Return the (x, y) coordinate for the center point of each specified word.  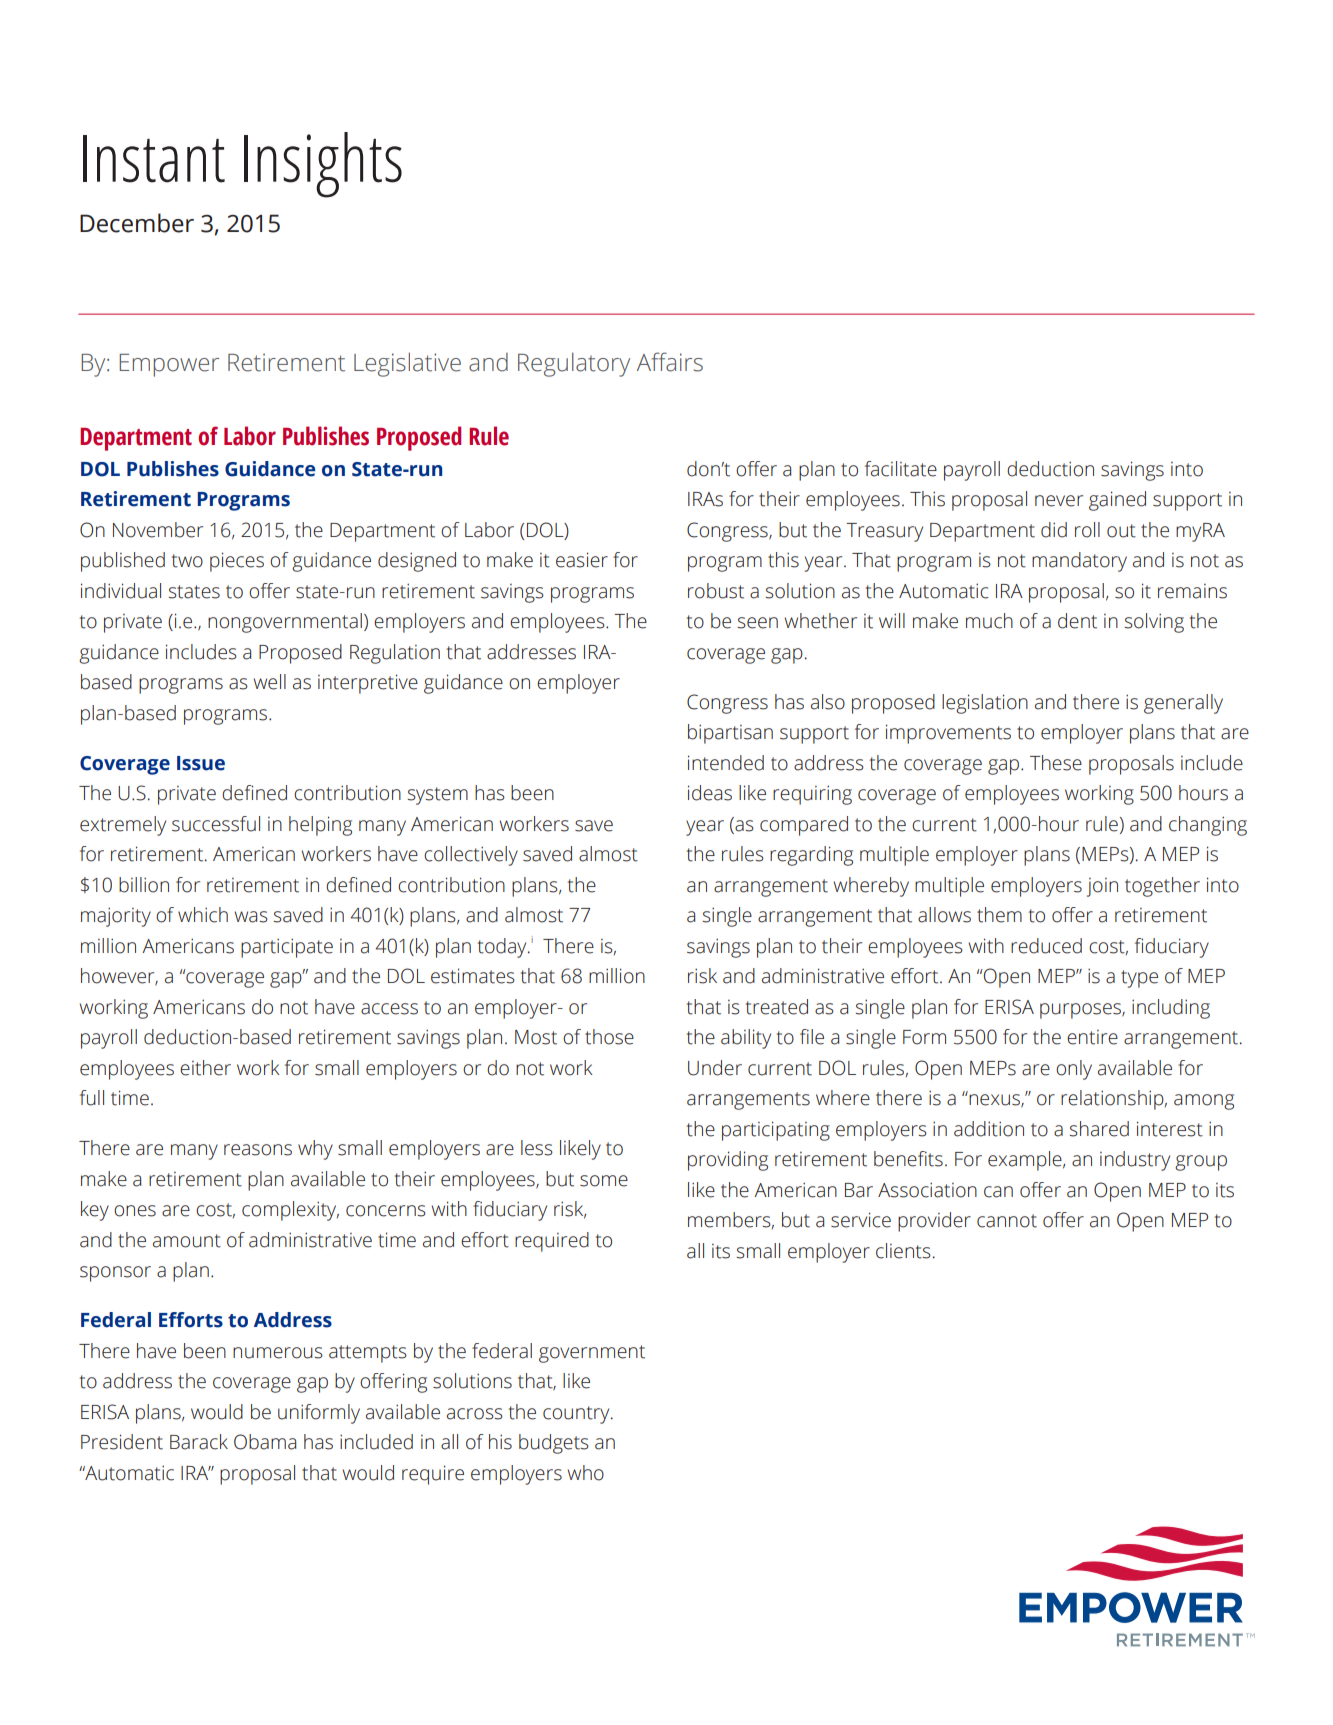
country (577, 1415)
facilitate (901, 469)
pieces (237, 562)
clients (903, 1251)
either (205, 1068)
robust (716, 591)
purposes (1081, 1011)
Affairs (670, 362)
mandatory (1079, 562)
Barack (199, 1442)
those (609, 1037)
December (137, 223)
